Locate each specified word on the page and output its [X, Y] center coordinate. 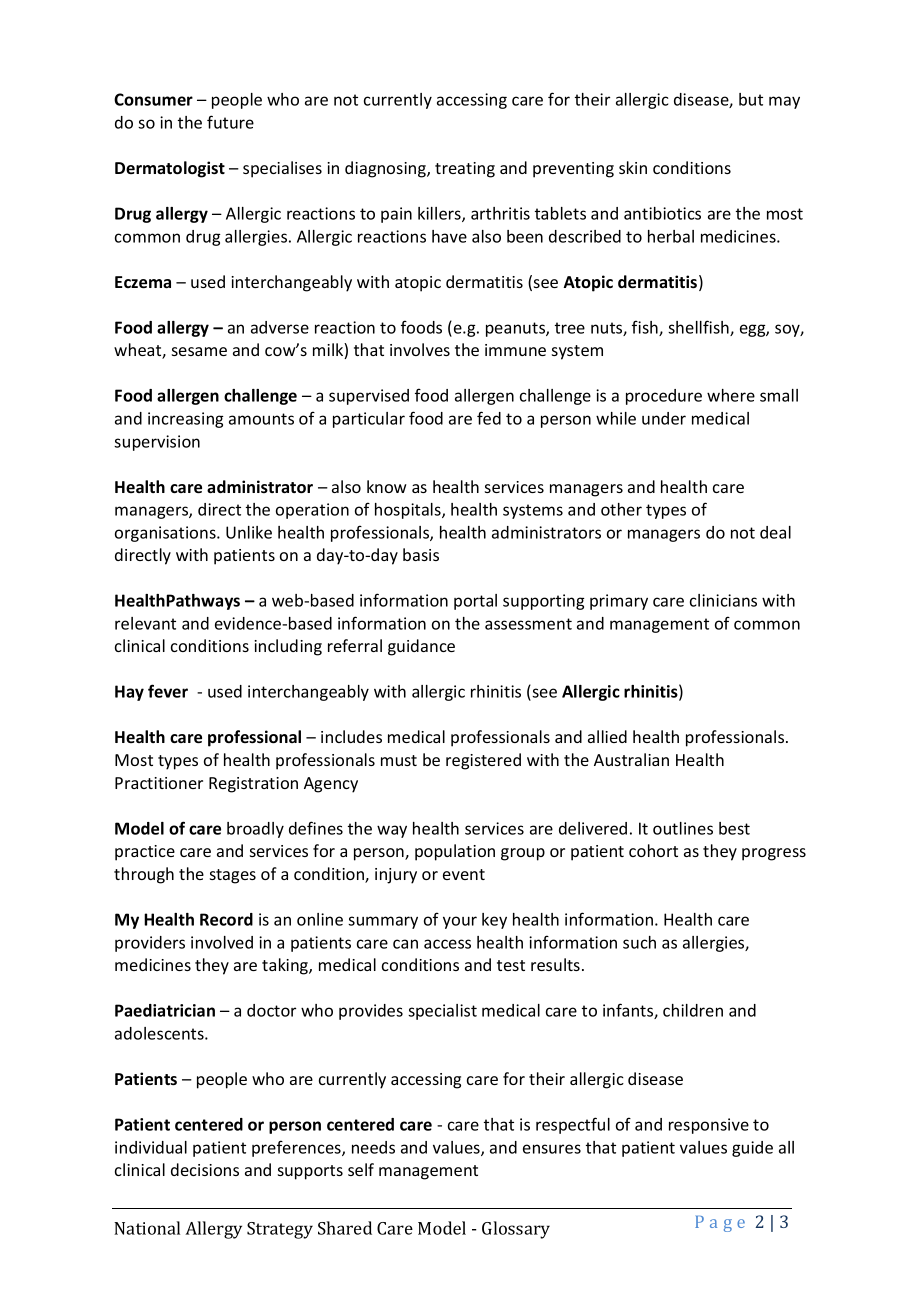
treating [465, 170]
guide [752, 1149]
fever [168, 691]
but [751, 99]
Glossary [516, 1230]
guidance [421, 647]
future [230, 122]
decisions [205, 1169]
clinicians [723, 600]
